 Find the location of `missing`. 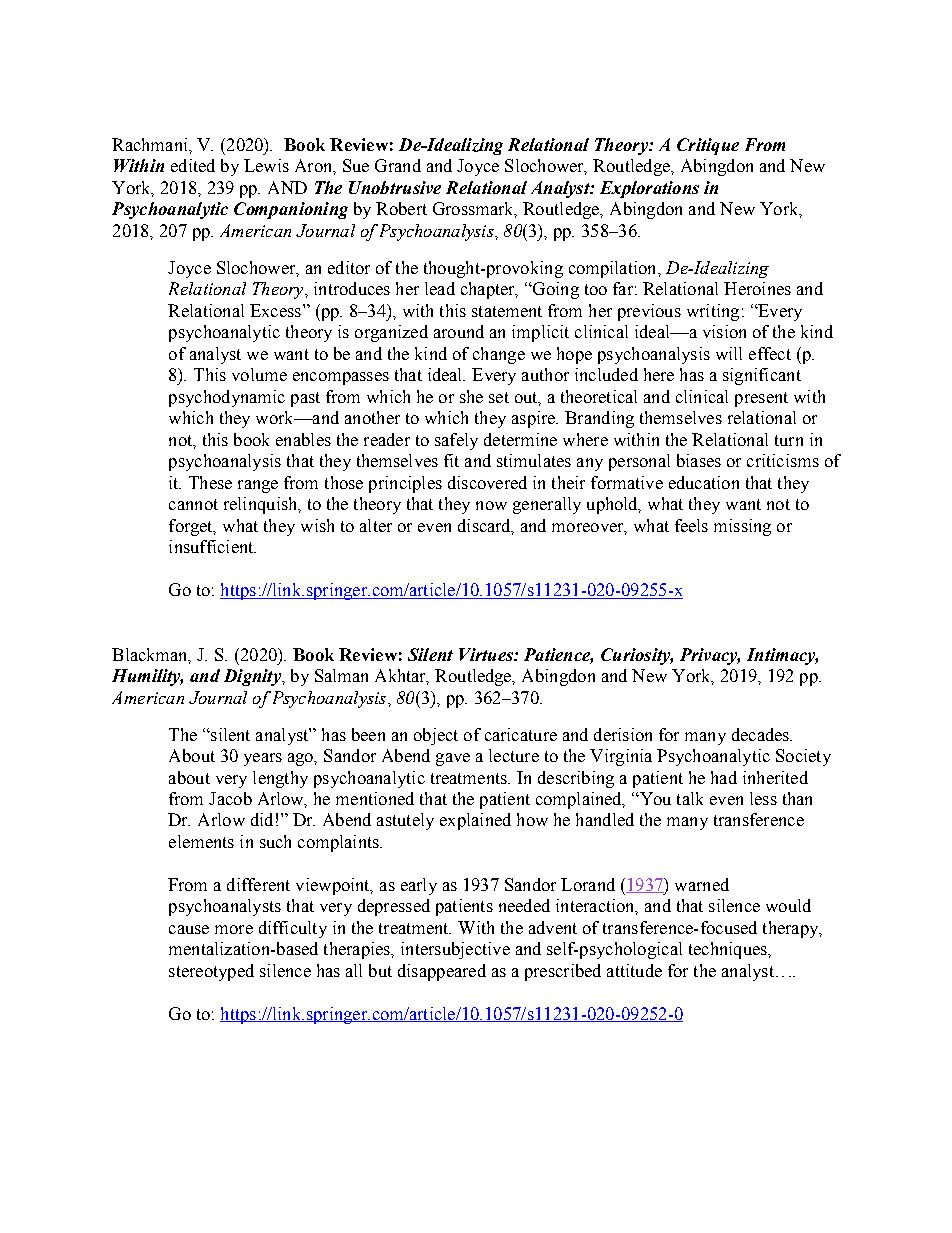

missing is located at coordinates (742, 527).
